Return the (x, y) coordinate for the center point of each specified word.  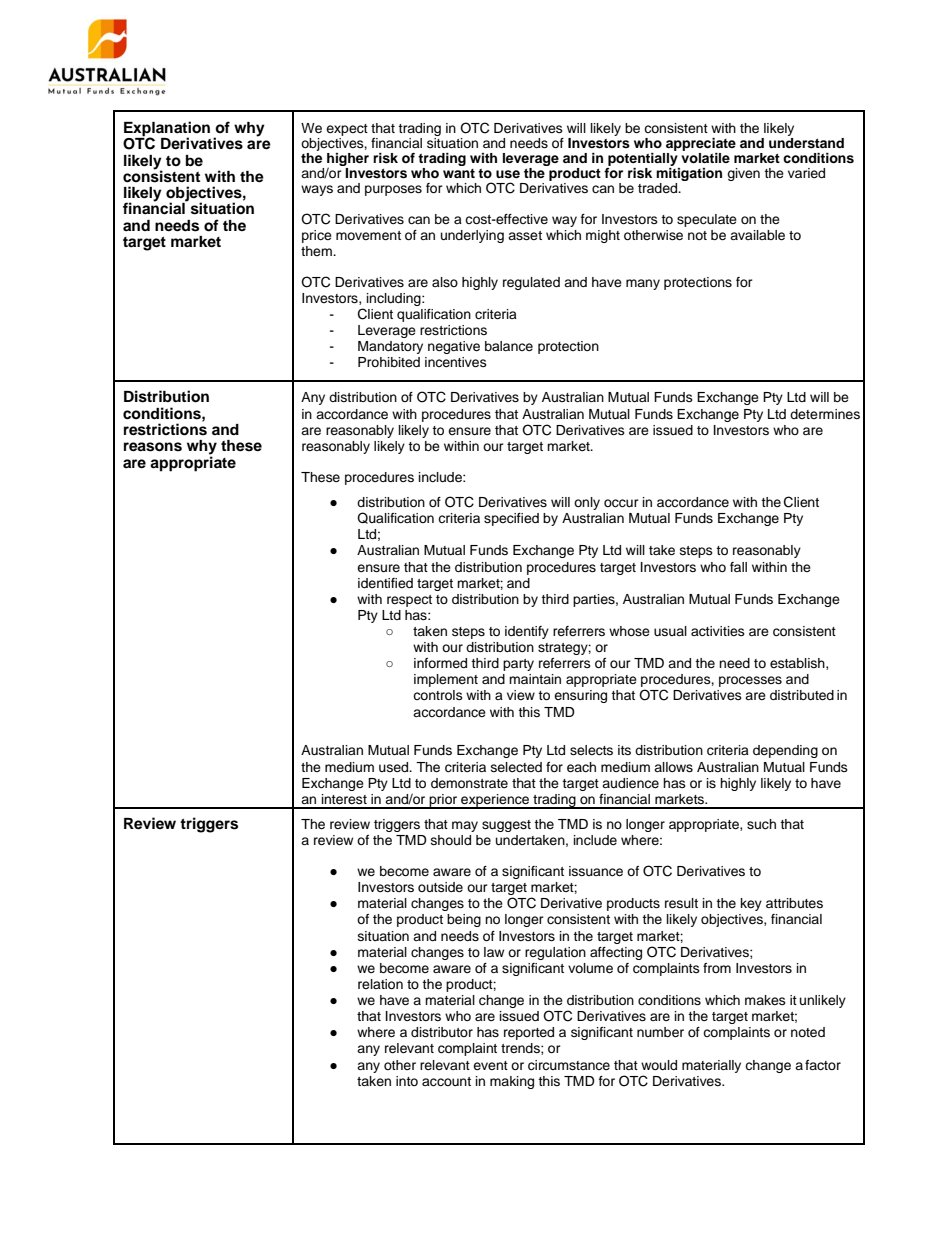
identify (527, 632)
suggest (506, 826)
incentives (456, 362)
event (490, 1065)
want (459, 173)
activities (718, 631)
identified (385, 583)
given (743, 174)
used (395, 767)
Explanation (167, 130)
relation (380, 984)
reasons (153, 447)
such (761, 824)
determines (825, 414)
